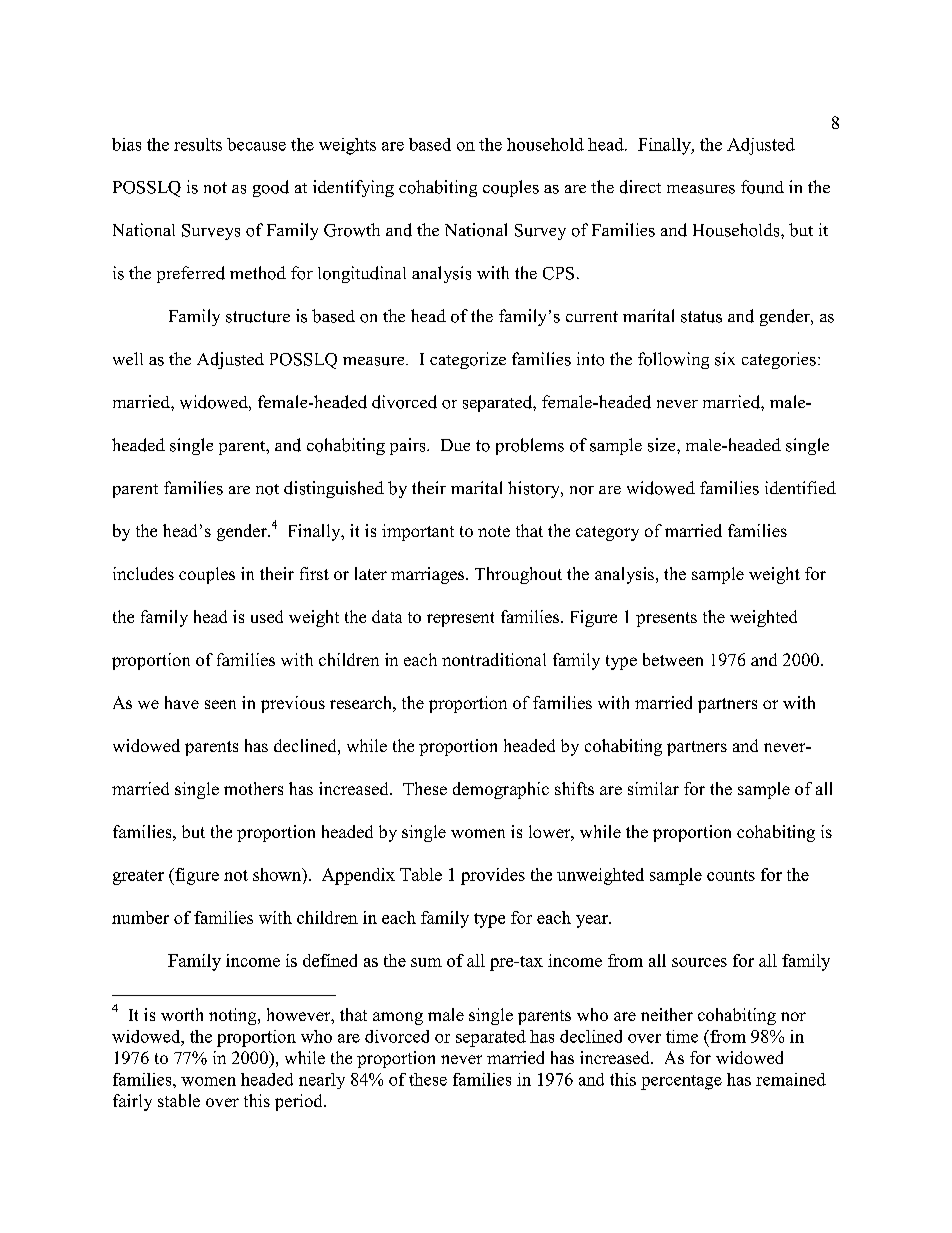  I want to click on found, so click(762, 187).
